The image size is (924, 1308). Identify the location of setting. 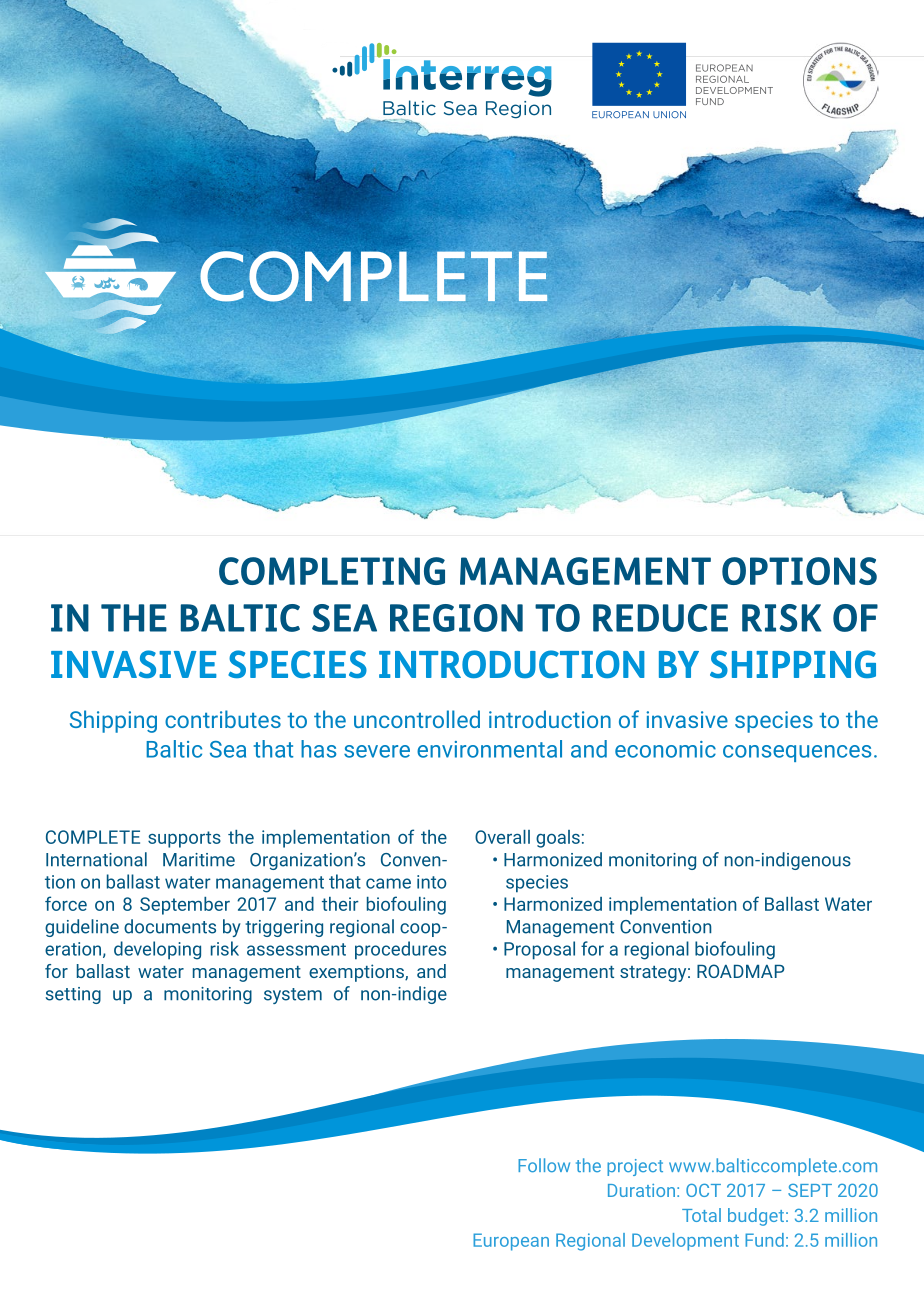
(73, 995).
